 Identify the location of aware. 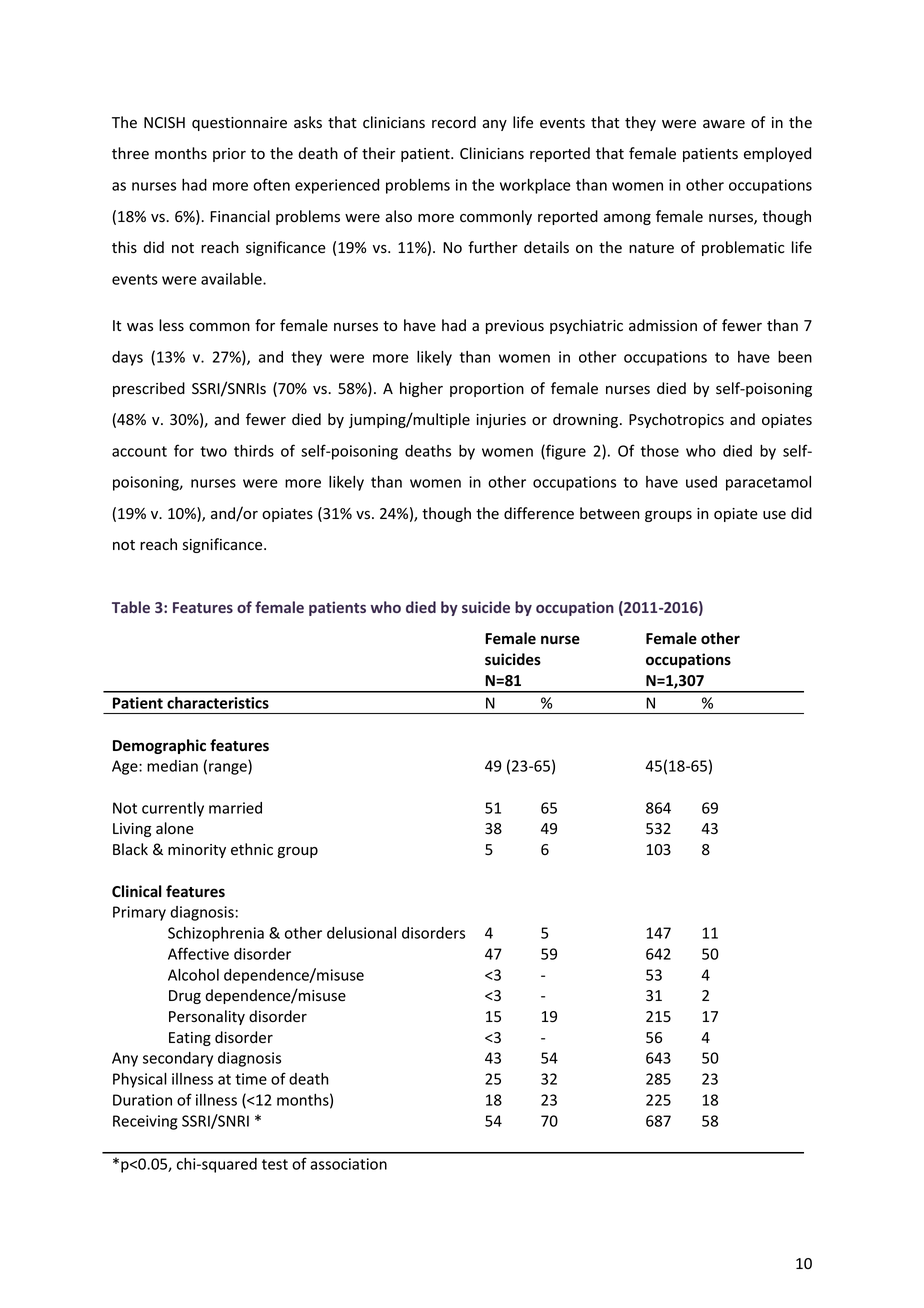
(724, 124).
